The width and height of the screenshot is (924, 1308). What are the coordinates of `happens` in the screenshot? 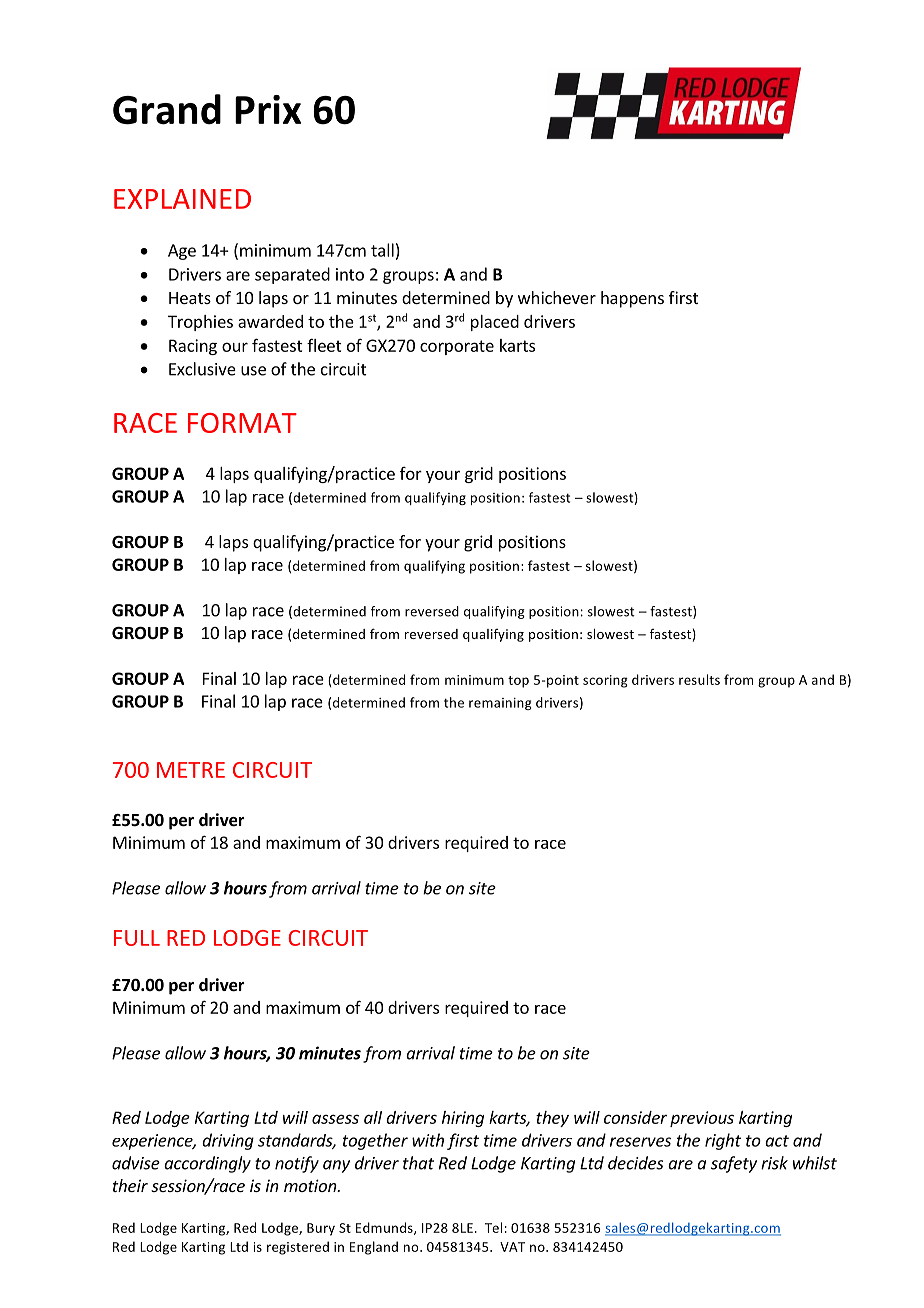 It's located at (632, 299).
